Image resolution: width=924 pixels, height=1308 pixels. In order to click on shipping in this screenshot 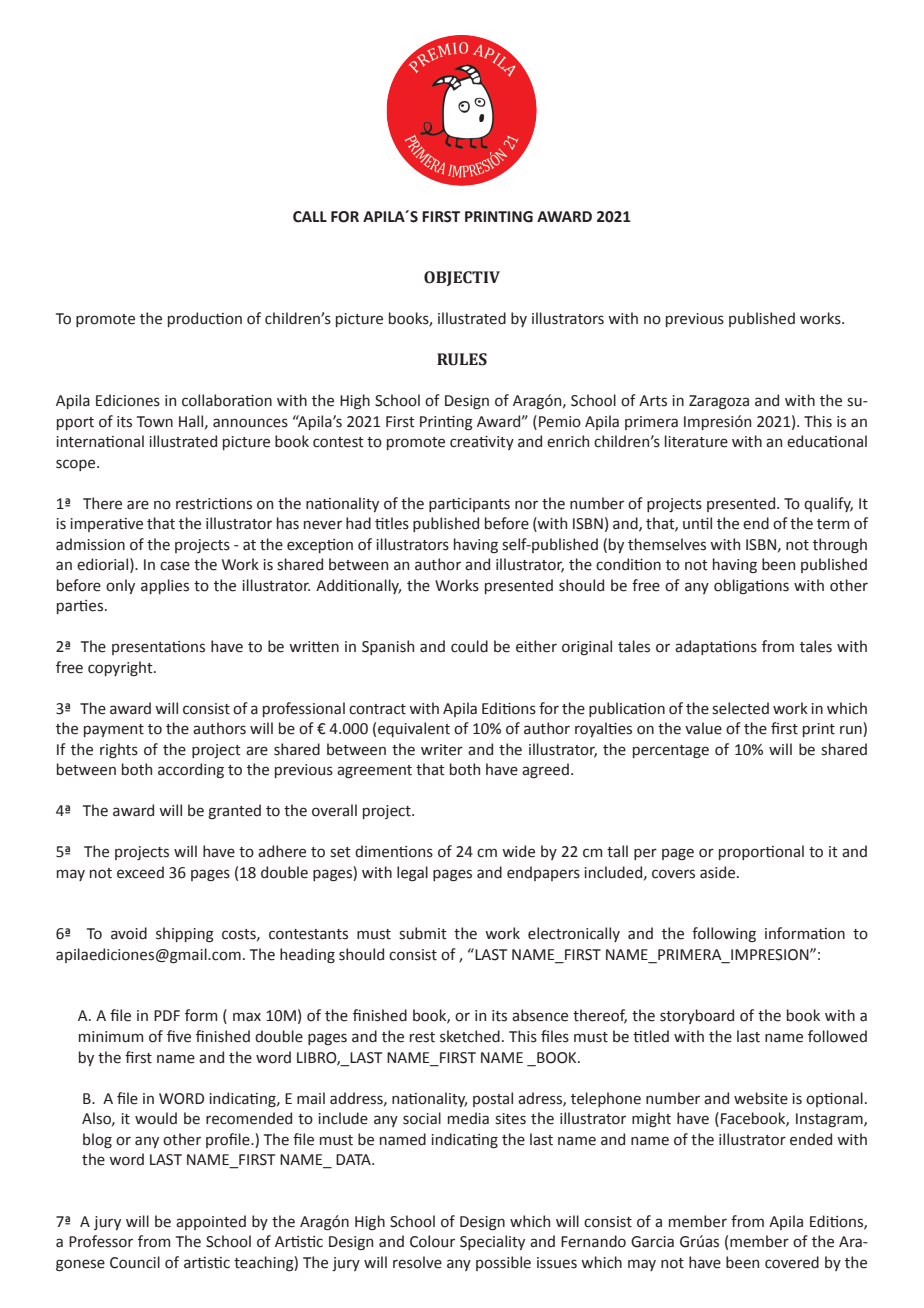, I will do `click(185, 935)`.
